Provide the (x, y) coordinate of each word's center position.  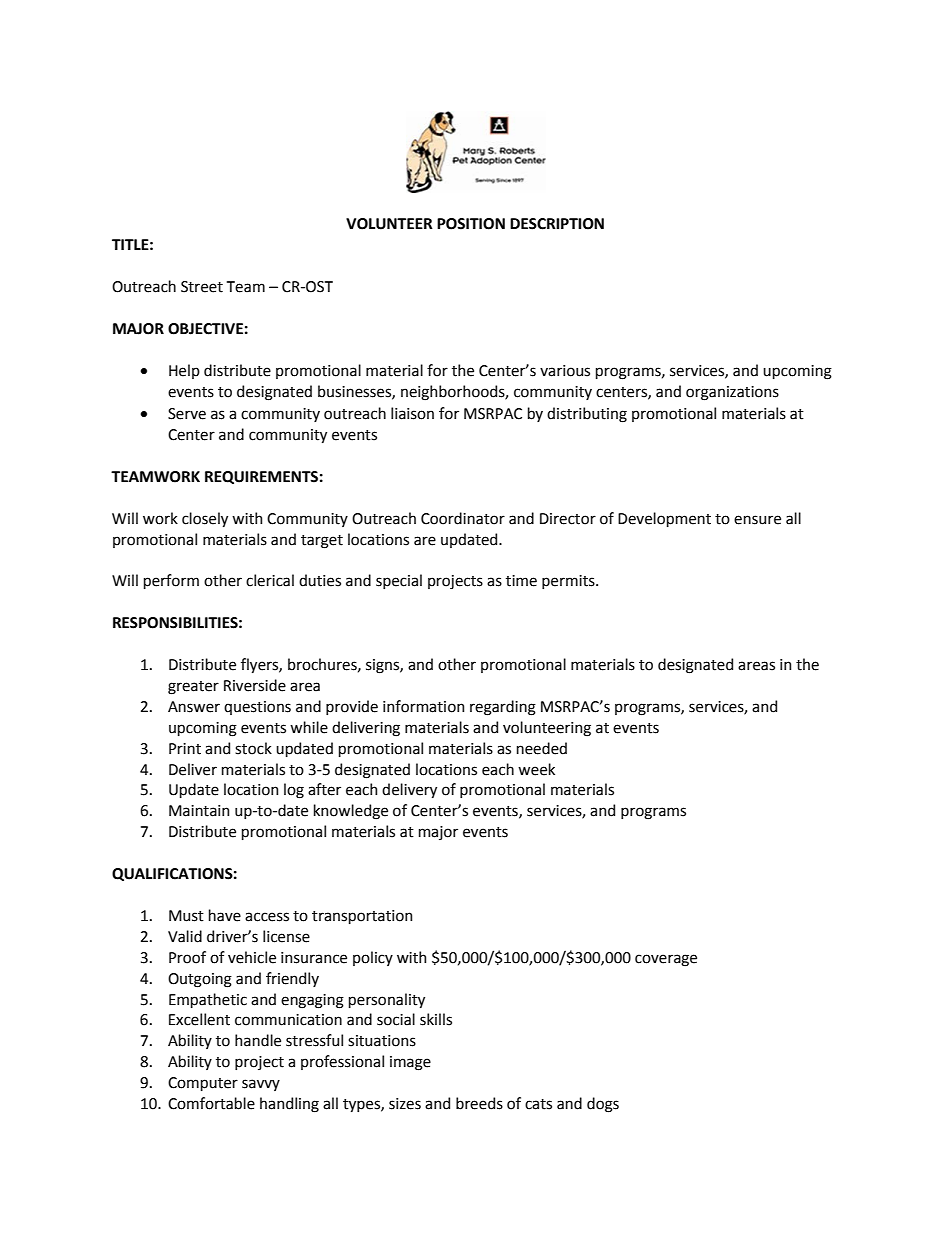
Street (202, 287)
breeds (479, 1103)
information (423, 706)
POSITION (471, 224)
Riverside (255, 685)
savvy (261, 1085)
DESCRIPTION (557, 224)
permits (569, 582)
